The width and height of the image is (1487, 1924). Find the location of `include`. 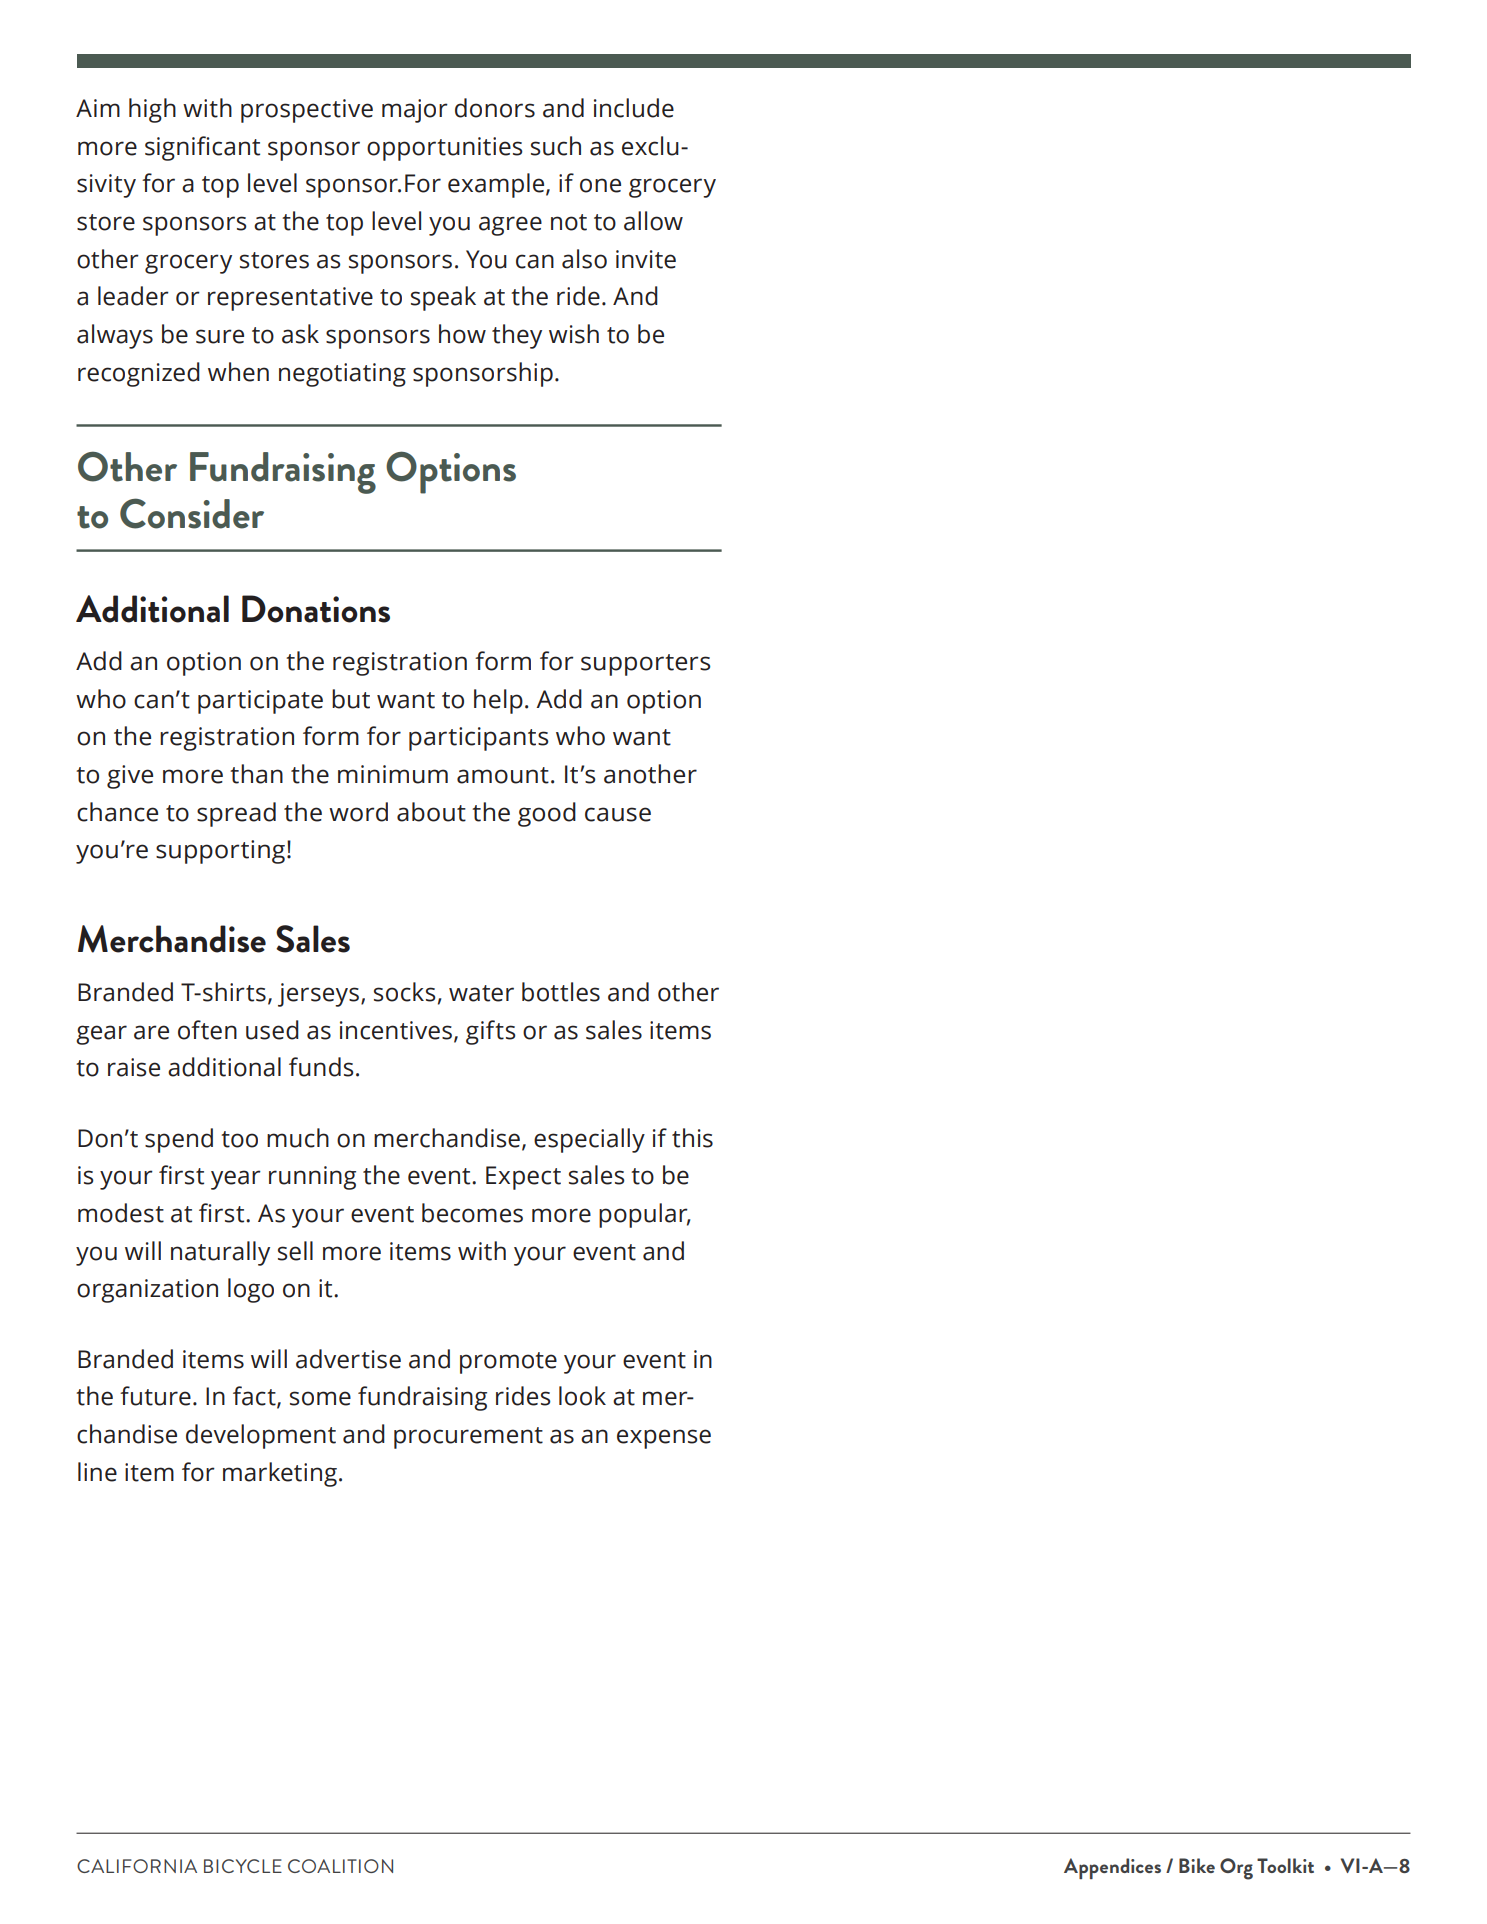

include is located at coordinates (634, 108).
